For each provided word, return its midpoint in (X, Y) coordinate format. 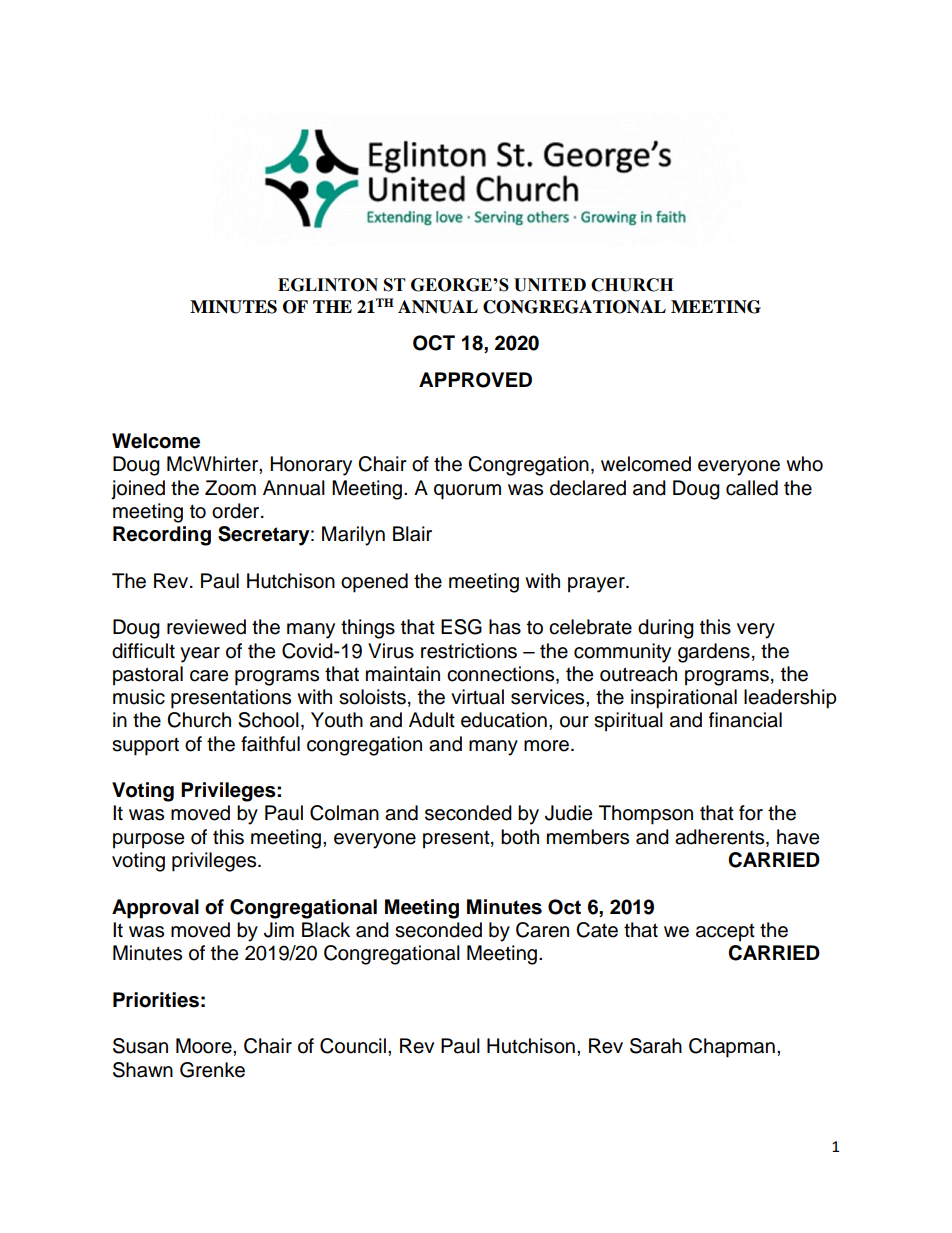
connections (502, 675)
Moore (205, 1046)
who (804, 464)
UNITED (550, 285)
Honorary (311, 466)
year (200, 655)
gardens (714, 653)
